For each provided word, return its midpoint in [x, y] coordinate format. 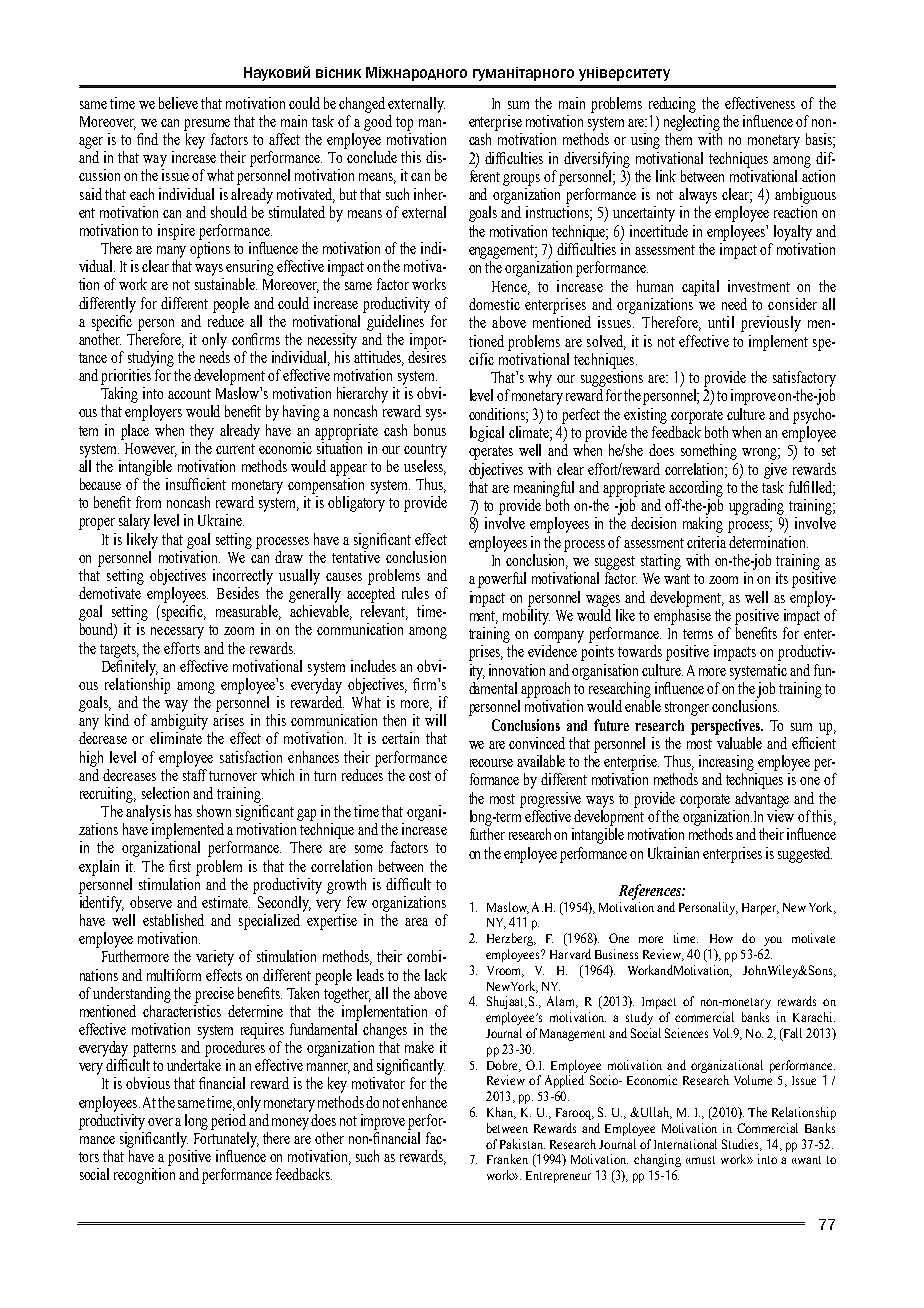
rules [415, 593]
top [404, 124]
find [147, 139]
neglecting [692, 123]
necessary [177, 633]
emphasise [682, 615]
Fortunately [226, 1138]
